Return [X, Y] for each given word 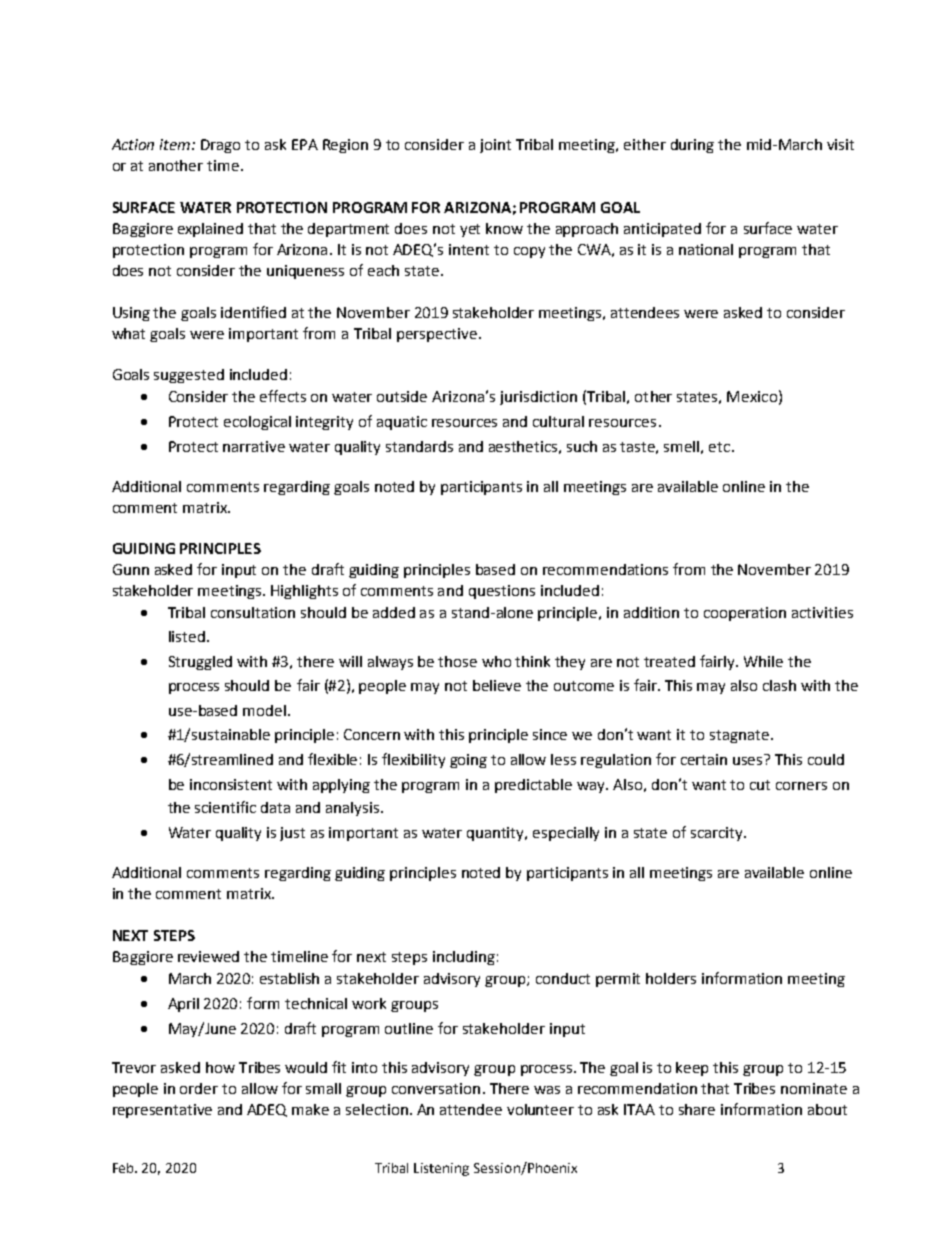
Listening [441, 1169]
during [692, 146]
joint [495, 146]
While [763, 661]
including [464, 958]
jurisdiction [538, 398]
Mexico [752, 396]
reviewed [208, 956]
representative [162, 1111]
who [496, 661]
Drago [220, 146]
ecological [257, 423]
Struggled [200, 663]
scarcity [718, 834]
